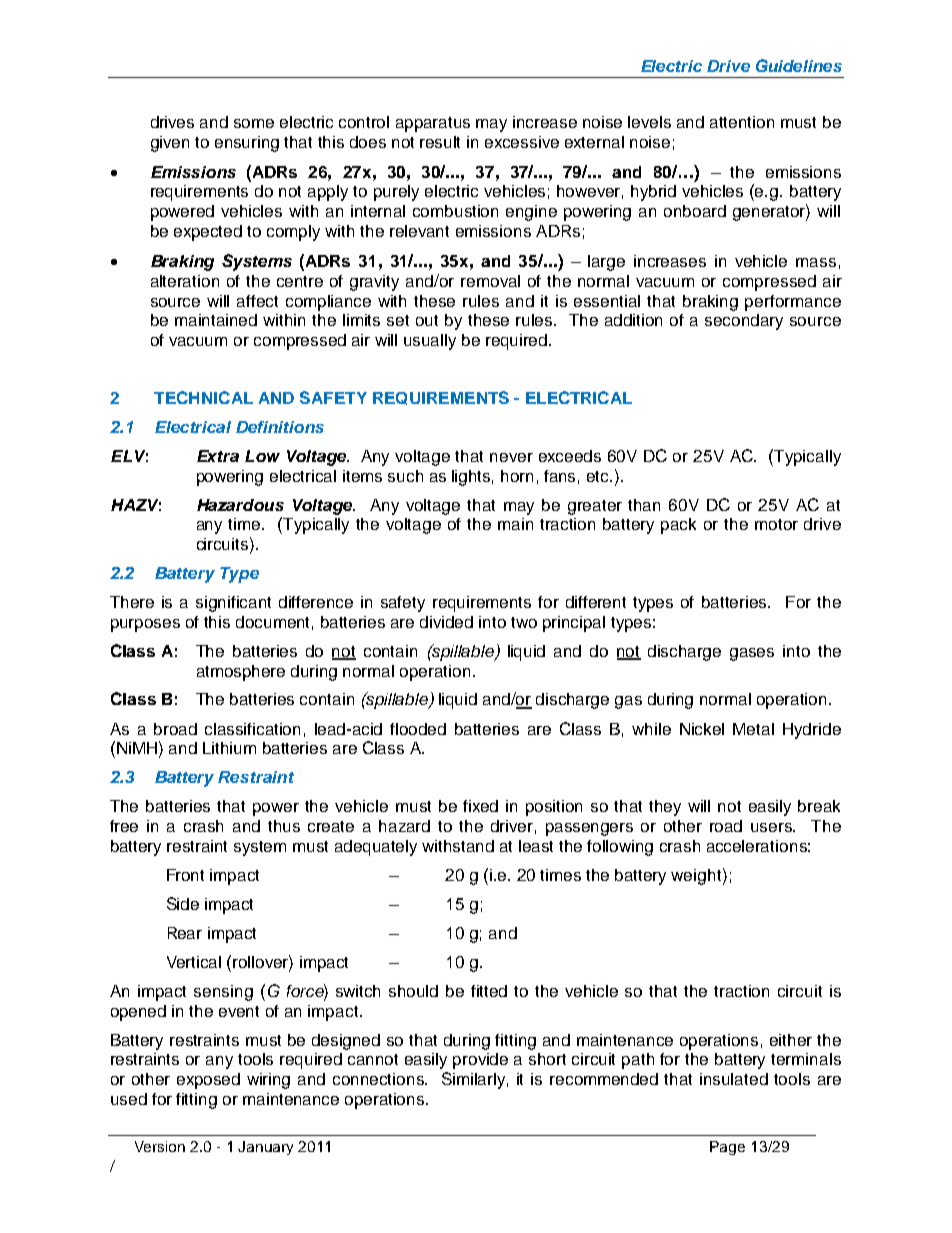 The image size is (952, 1233). Describe the element at coordinates (254, 123) in the image. I see `some` at that location.
